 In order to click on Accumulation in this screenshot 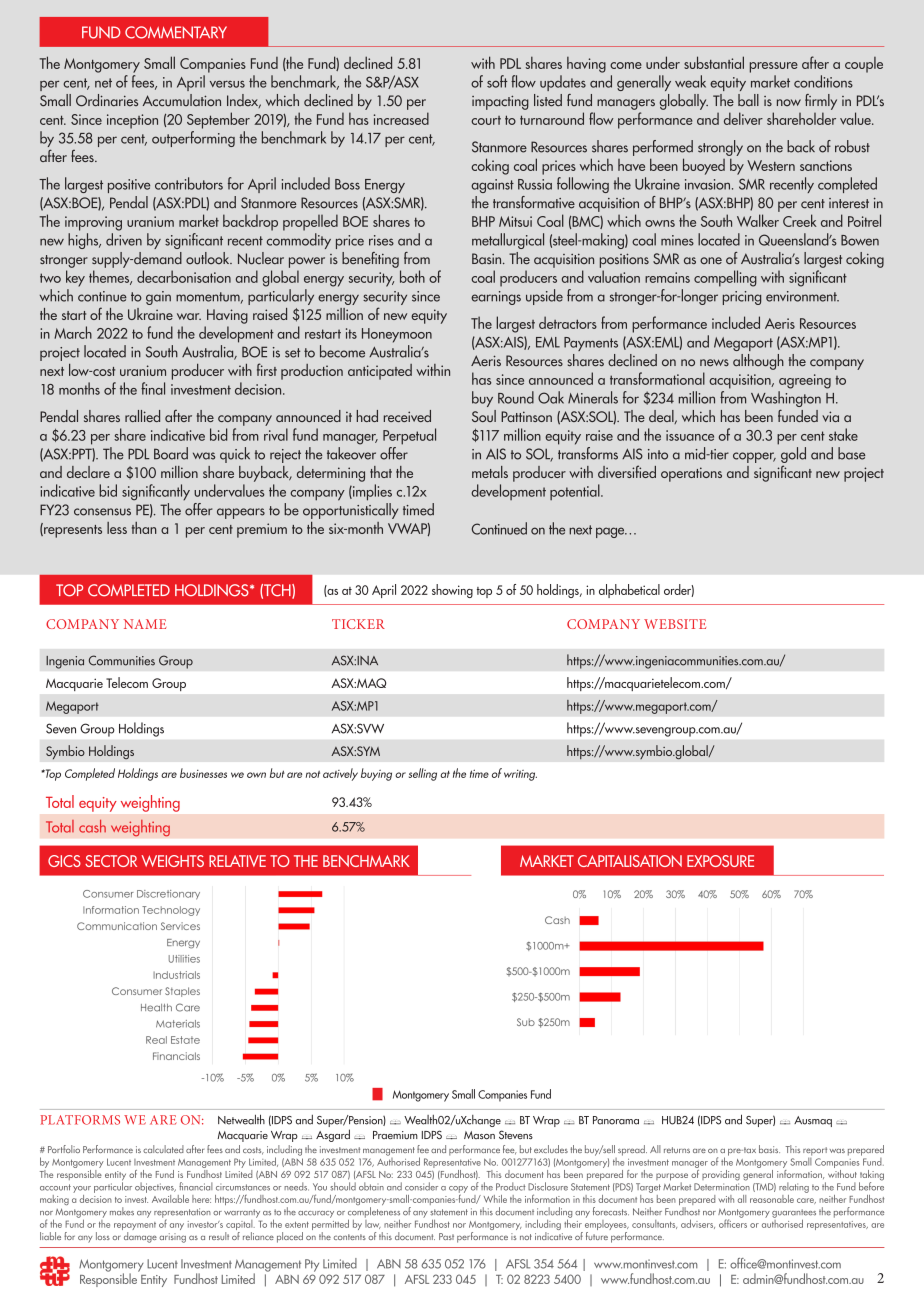, I will do `click(182, 100)`.
